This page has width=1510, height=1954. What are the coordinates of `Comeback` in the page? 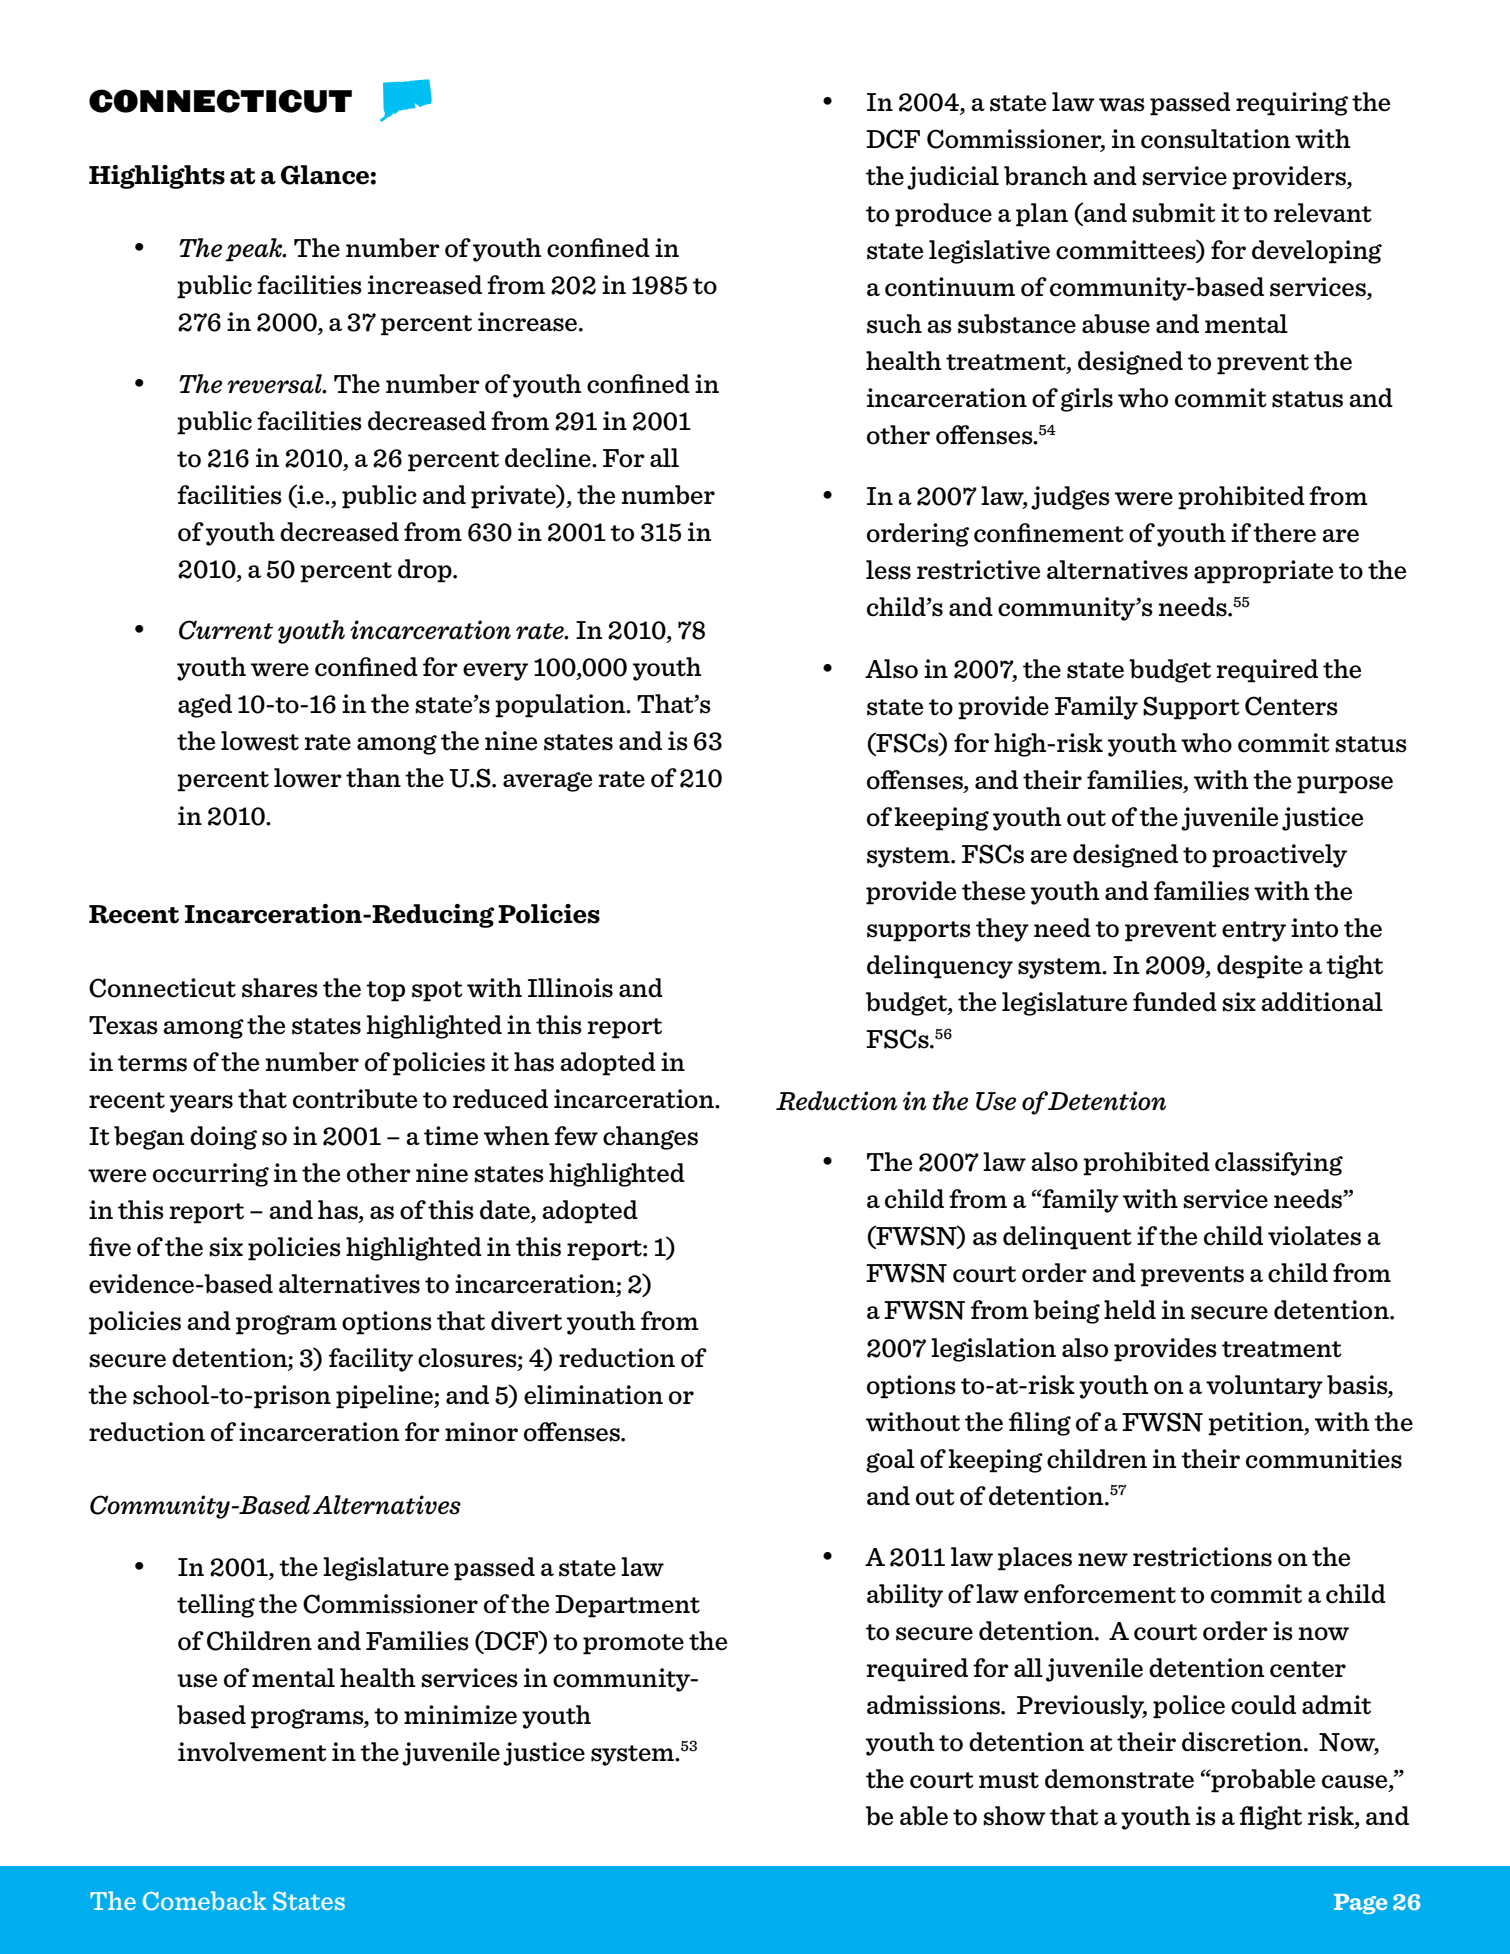 It's located at (204, 1901).
